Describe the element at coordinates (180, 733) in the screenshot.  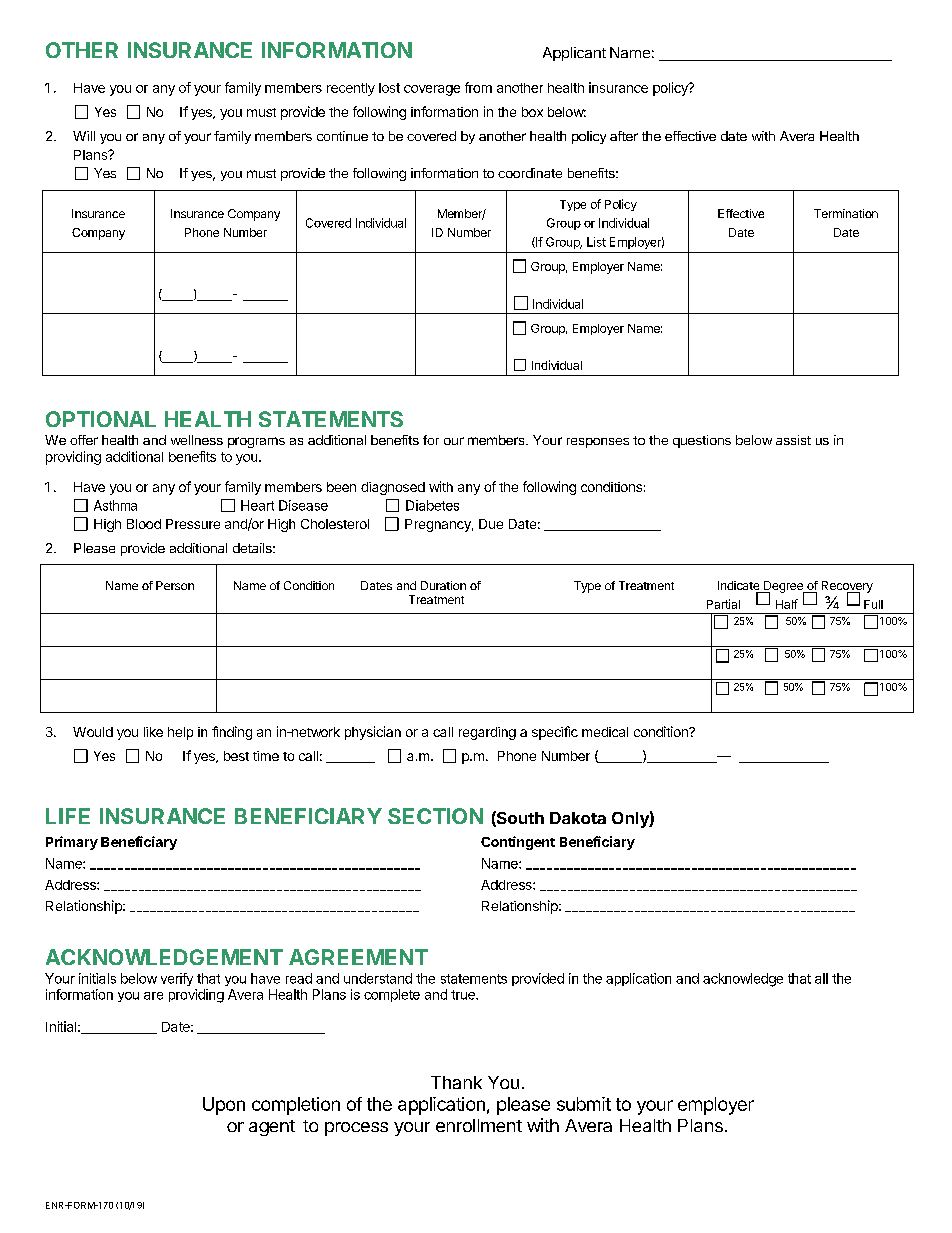
I see `help` at that location.
